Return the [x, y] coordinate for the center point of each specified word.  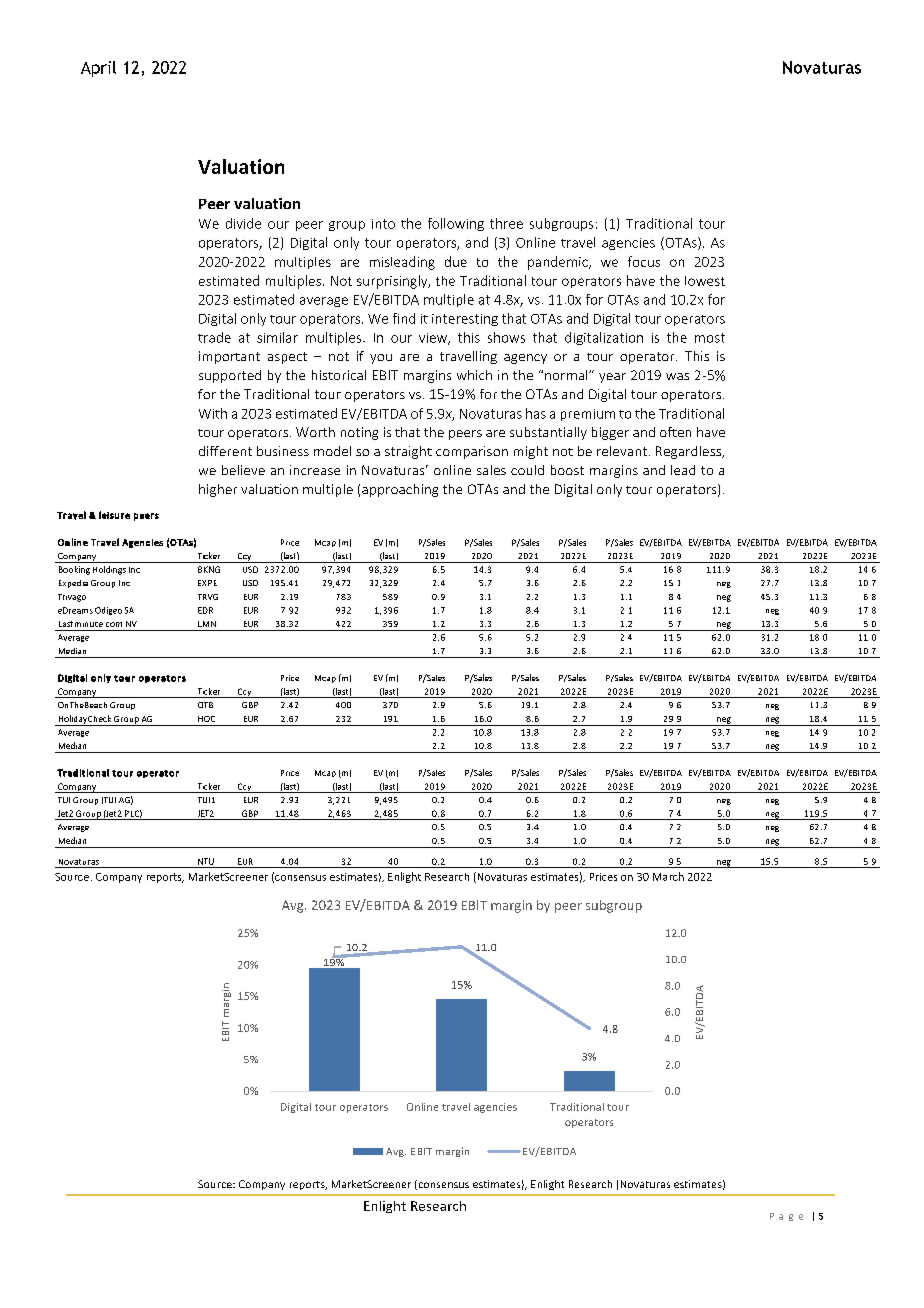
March [668, 876]
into [383, 224]
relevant [622, 451]
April [98, 69]
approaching [400, 490]
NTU [206, 861]
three [506, 223]
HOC [206, 719]
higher [218, 490]
